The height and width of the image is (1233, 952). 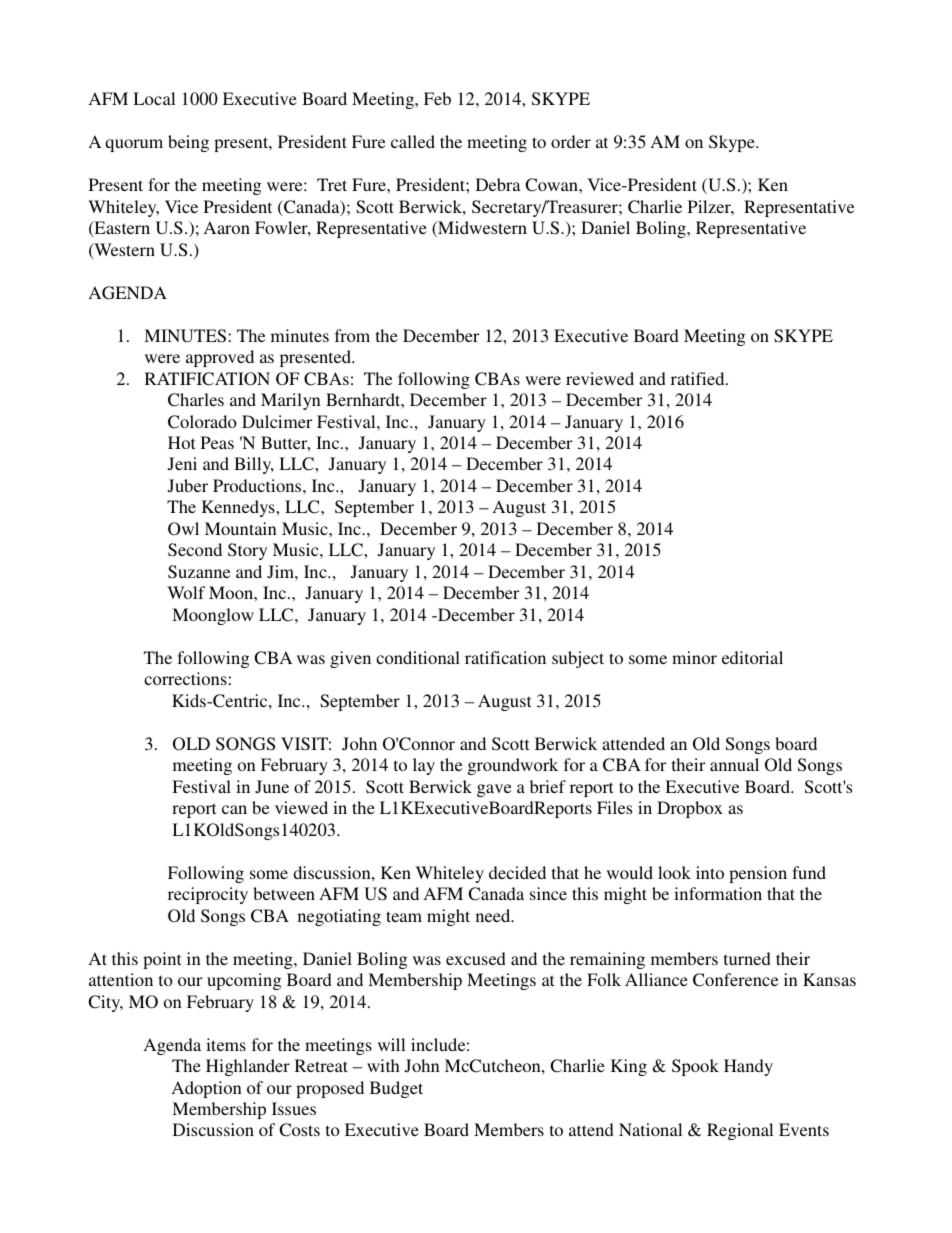 I want to click on from, so click(x=352, y=335).
